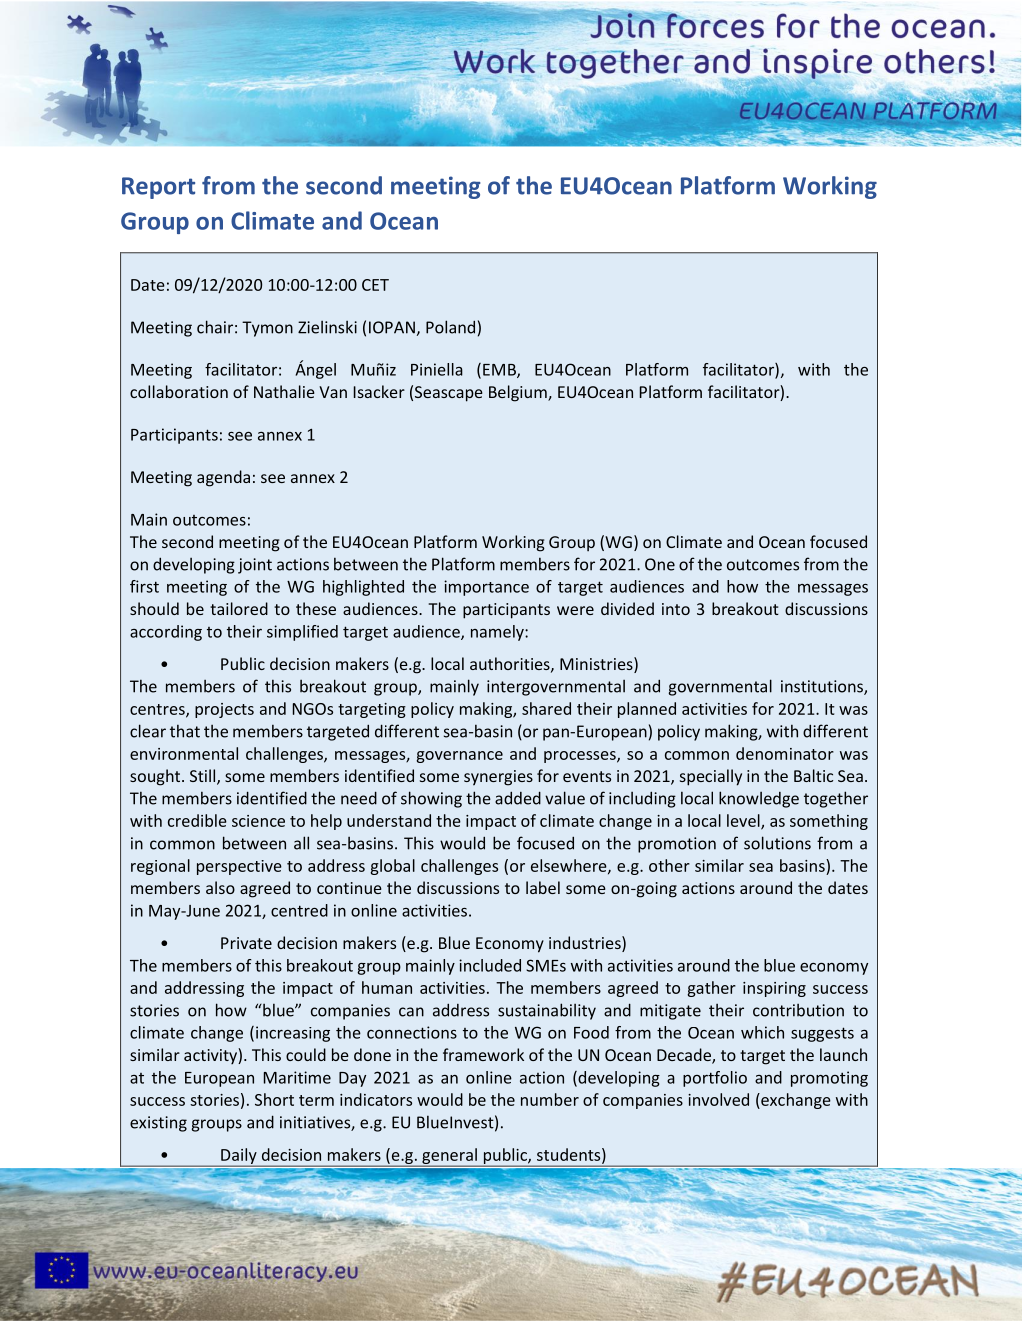 The image size is (1022, 1322). Describe the element at coordinates (239, 1157) in the screenshot. I see `Daily` at that location.
